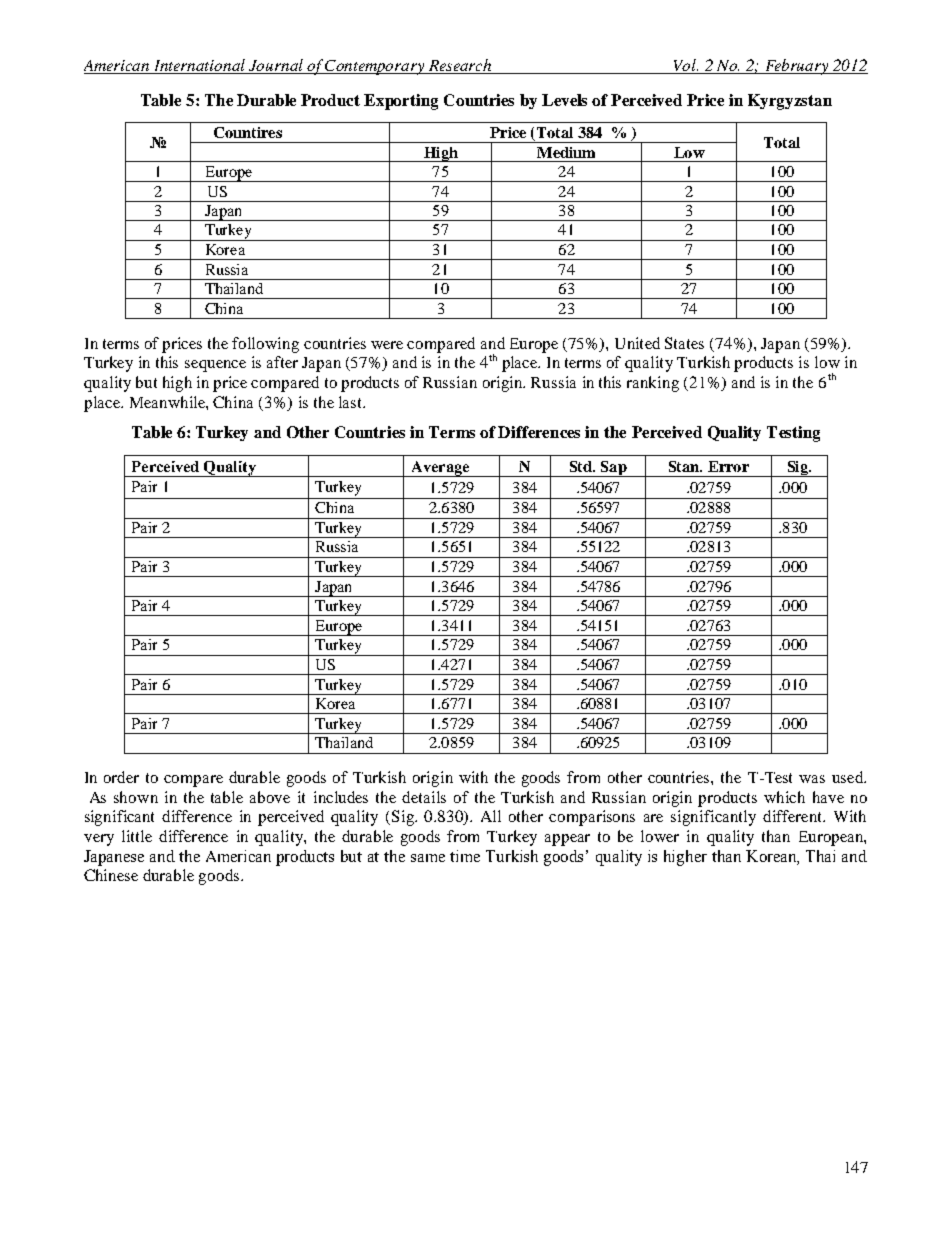  I want to click on Research, so click(460, 66).
